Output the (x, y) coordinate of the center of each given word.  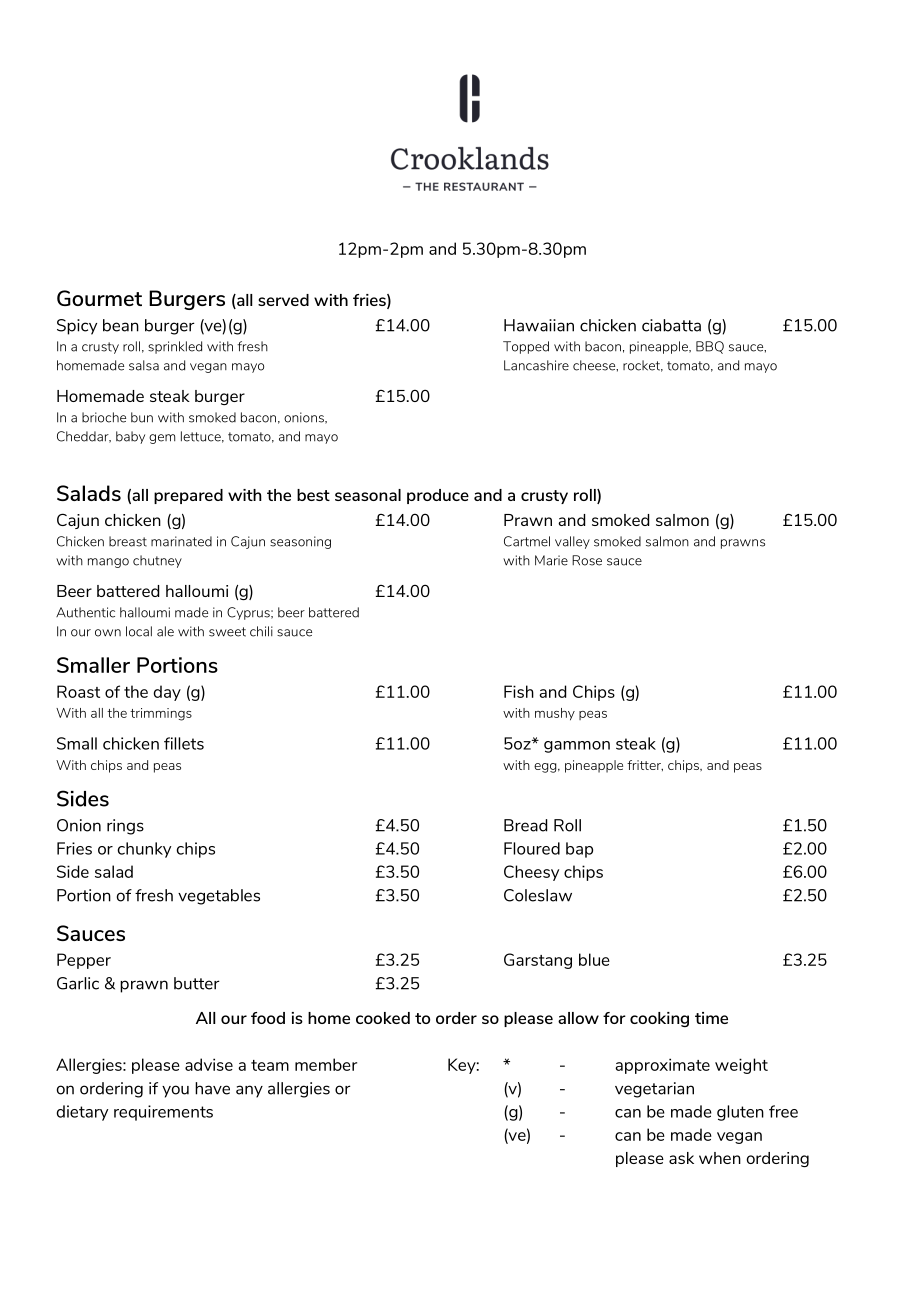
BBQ (710, 347)
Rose (587, 560)
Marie (551, 560)
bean (121, 325)
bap (579, 850)
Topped (526, 347)
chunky (144, 850)
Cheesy (531, 873)
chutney (157, 561)
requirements (163, 1113)
